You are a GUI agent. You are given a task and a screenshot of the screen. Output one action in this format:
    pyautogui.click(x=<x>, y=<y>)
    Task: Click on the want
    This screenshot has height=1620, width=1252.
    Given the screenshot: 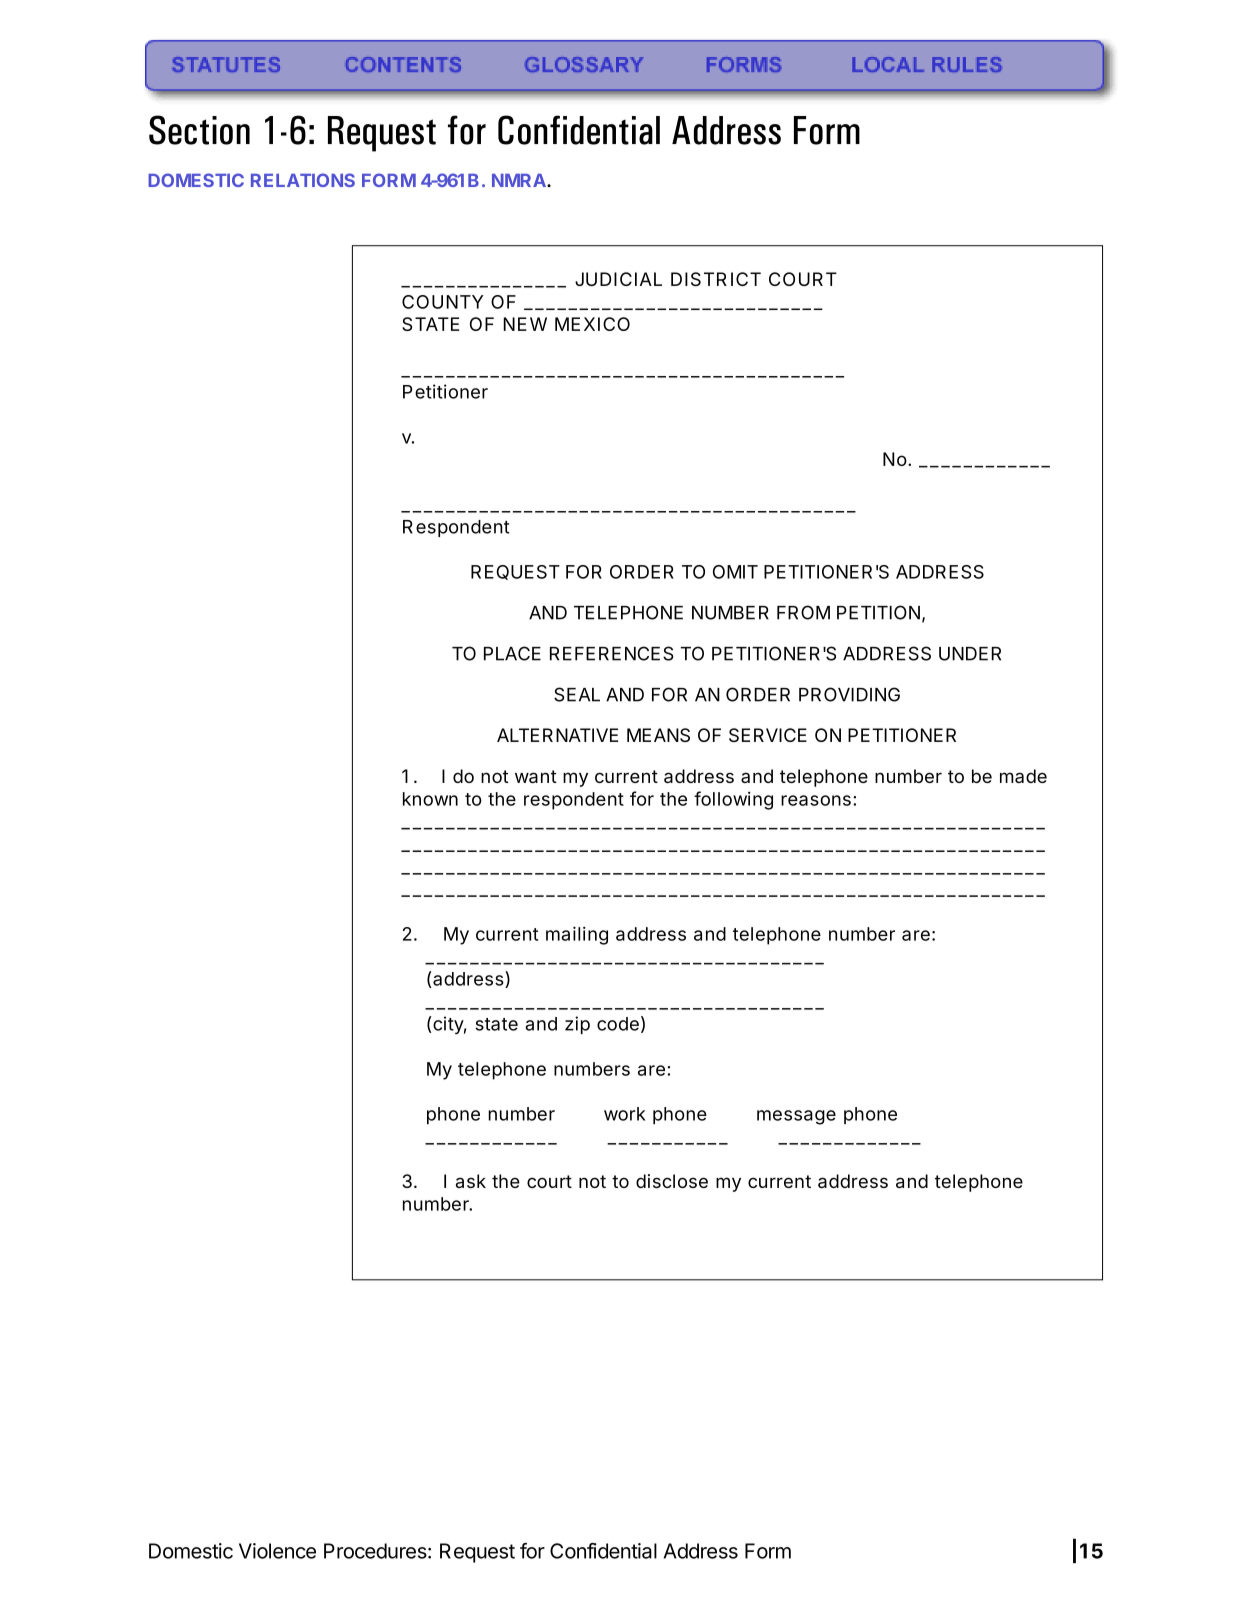 What is the action you would take?
    pyautogui.click(x=536, y=776)
